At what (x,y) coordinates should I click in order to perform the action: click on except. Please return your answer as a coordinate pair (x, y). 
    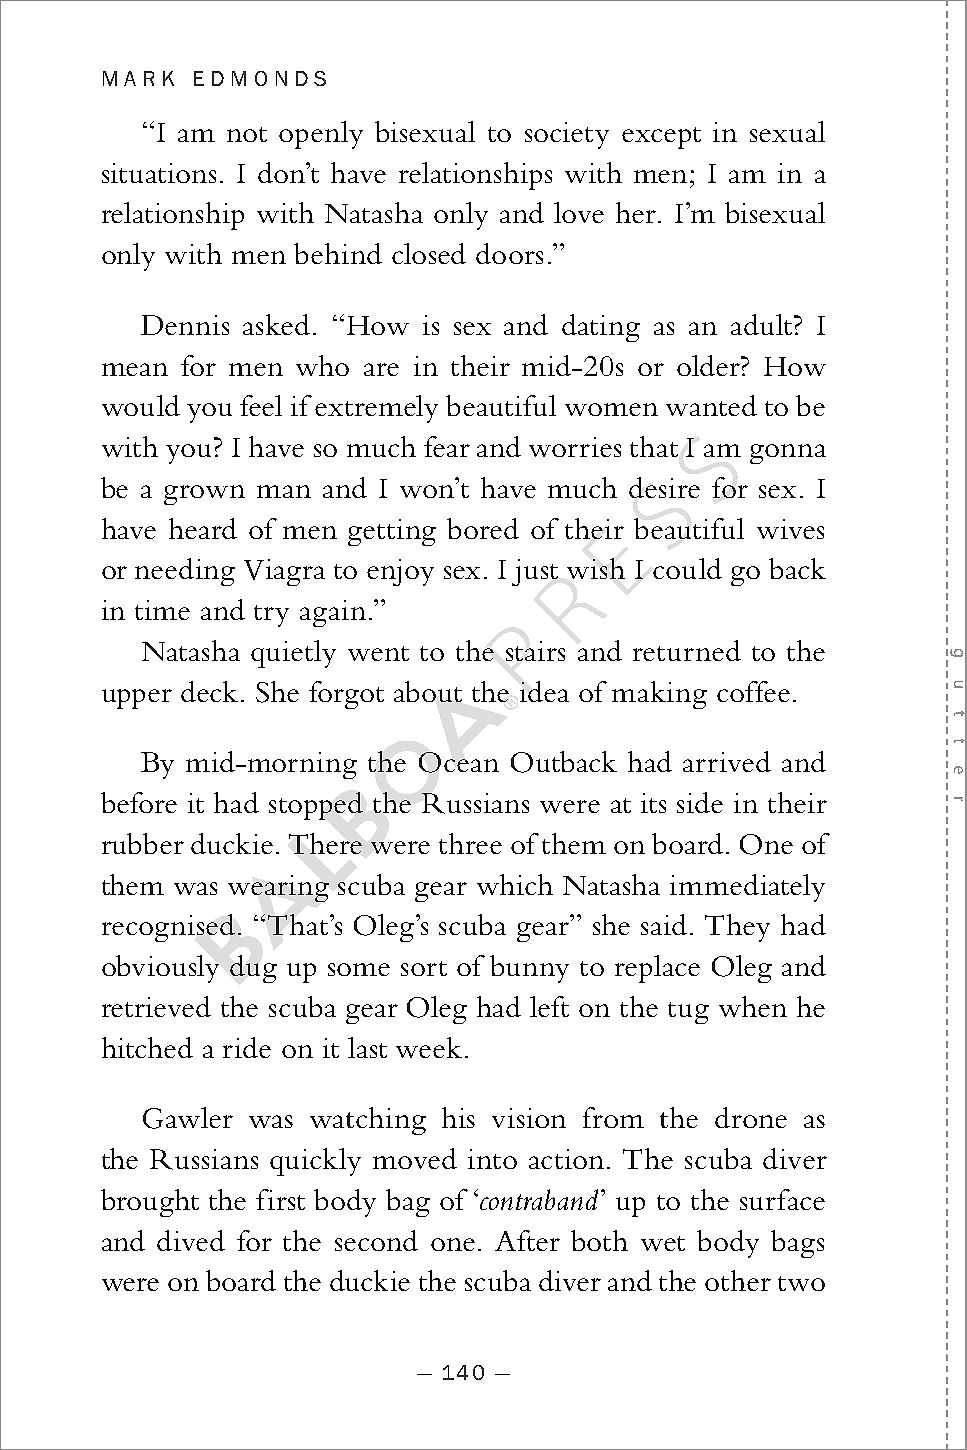
    Looking at the image, I should click on (661, 138).
